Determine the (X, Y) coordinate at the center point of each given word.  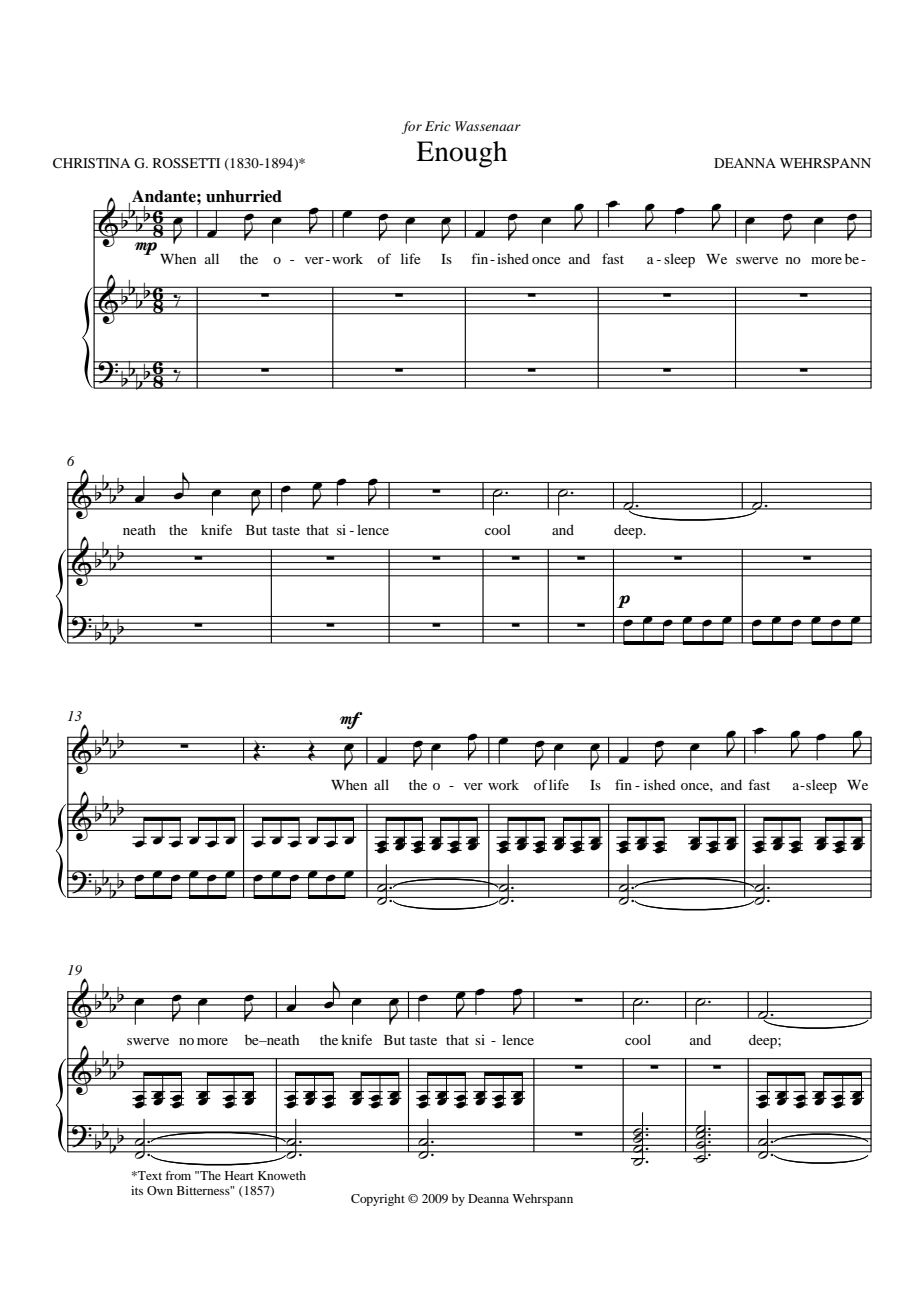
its (137, 1190)
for (412, 127)
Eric (438, 126)
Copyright (378, 1200)
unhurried (244, 196)
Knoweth (282, 1175)
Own (160, 1190)
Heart (239, 1175)
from (178, 1175)
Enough (461, 154)
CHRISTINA (91, 163)
